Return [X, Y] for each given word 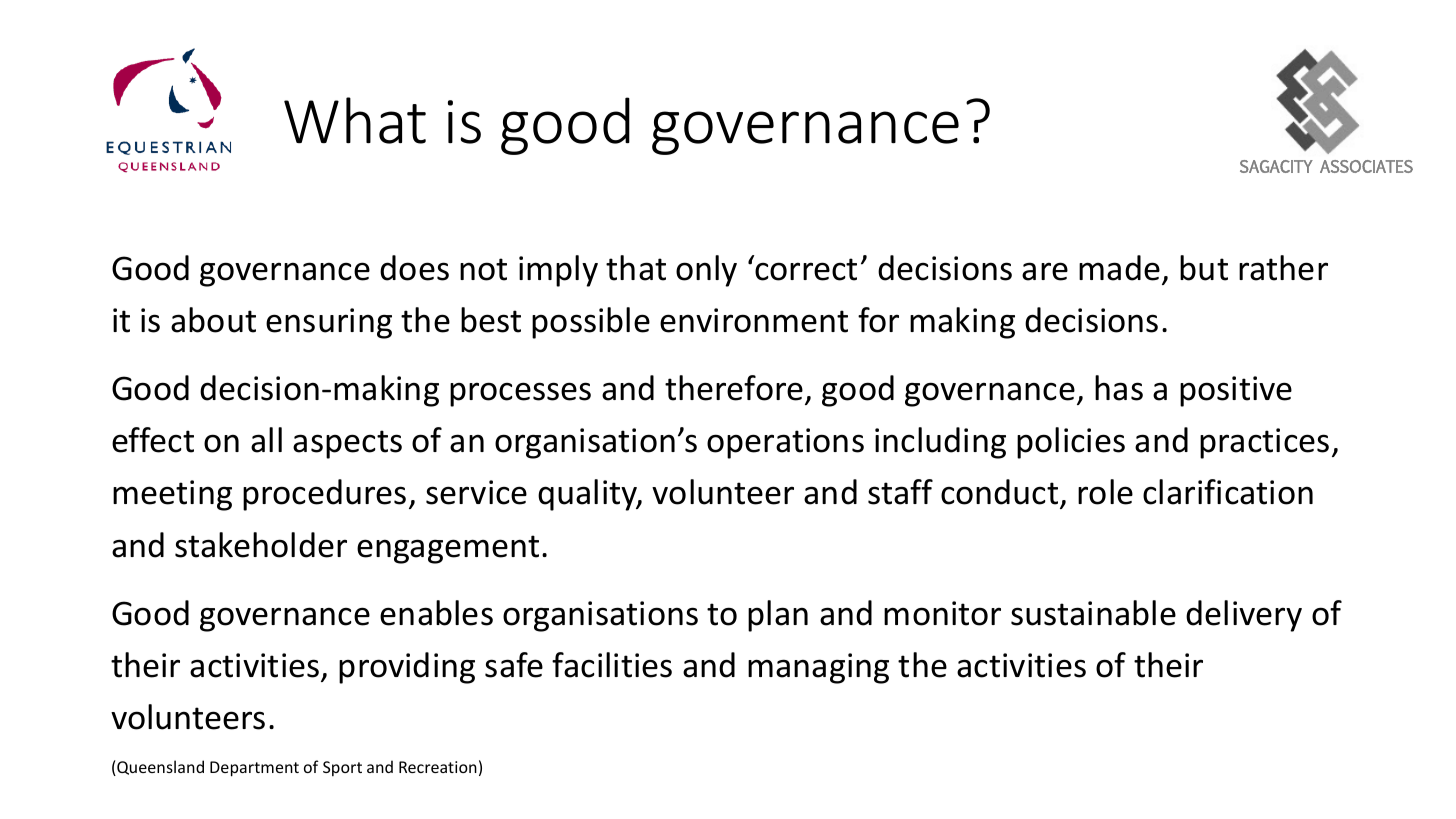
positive [1236, 391]
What [355, 120]
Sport [342, 768]
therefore [734, 388]
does [414, 268]
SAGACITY [1276, 166]
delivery [1244, 616]
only [706, 271]
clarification [1228, 492]
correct [805, 268]
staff [900, 492]
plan [778, 616]
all [266, 440]
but [1204, 268]
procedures [324, 495]
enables [436, 613]
